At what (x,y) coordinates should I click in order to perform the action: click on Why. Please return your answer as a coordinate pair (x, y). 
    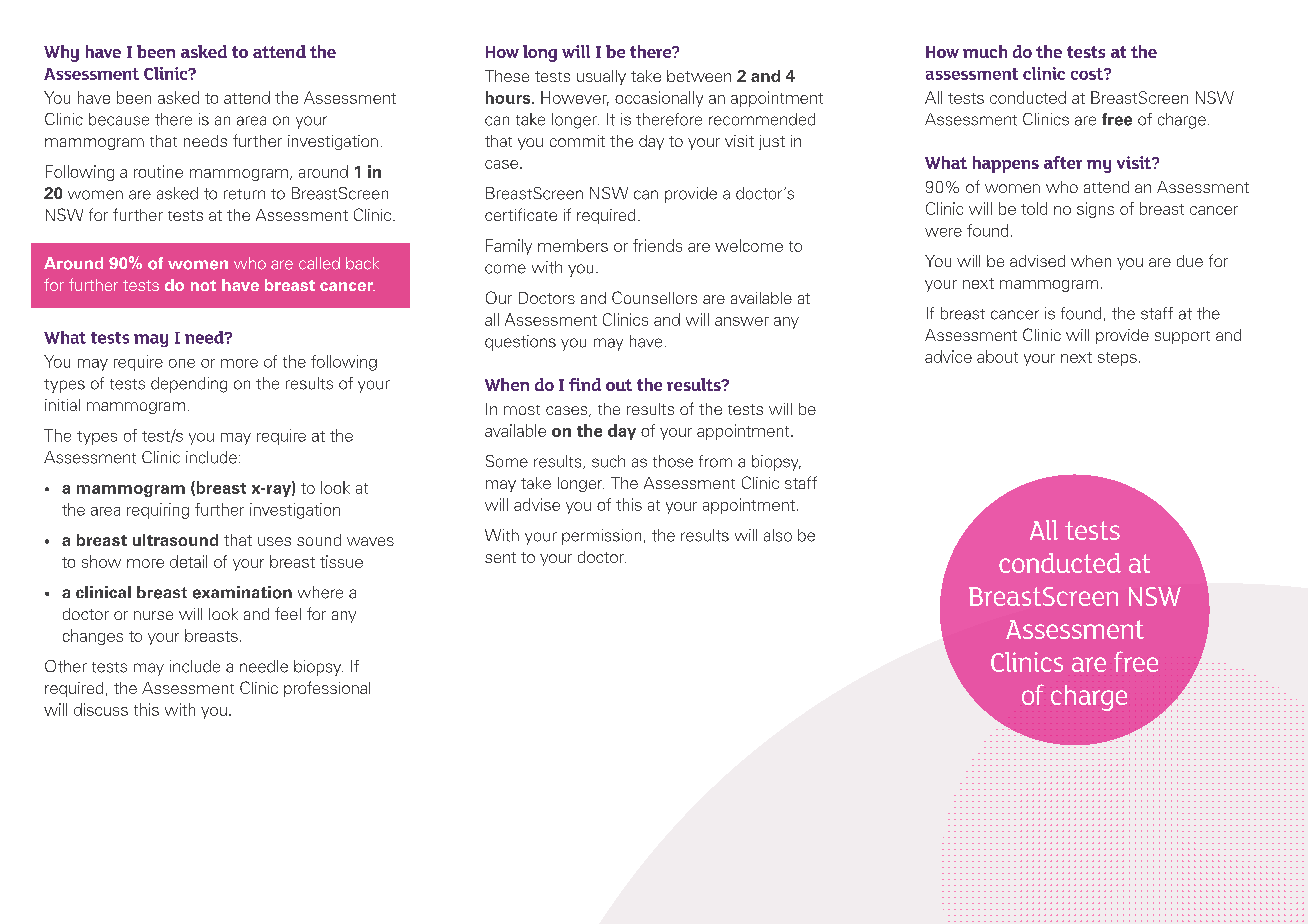
    Looking at the image, I should click on (61, 53).
